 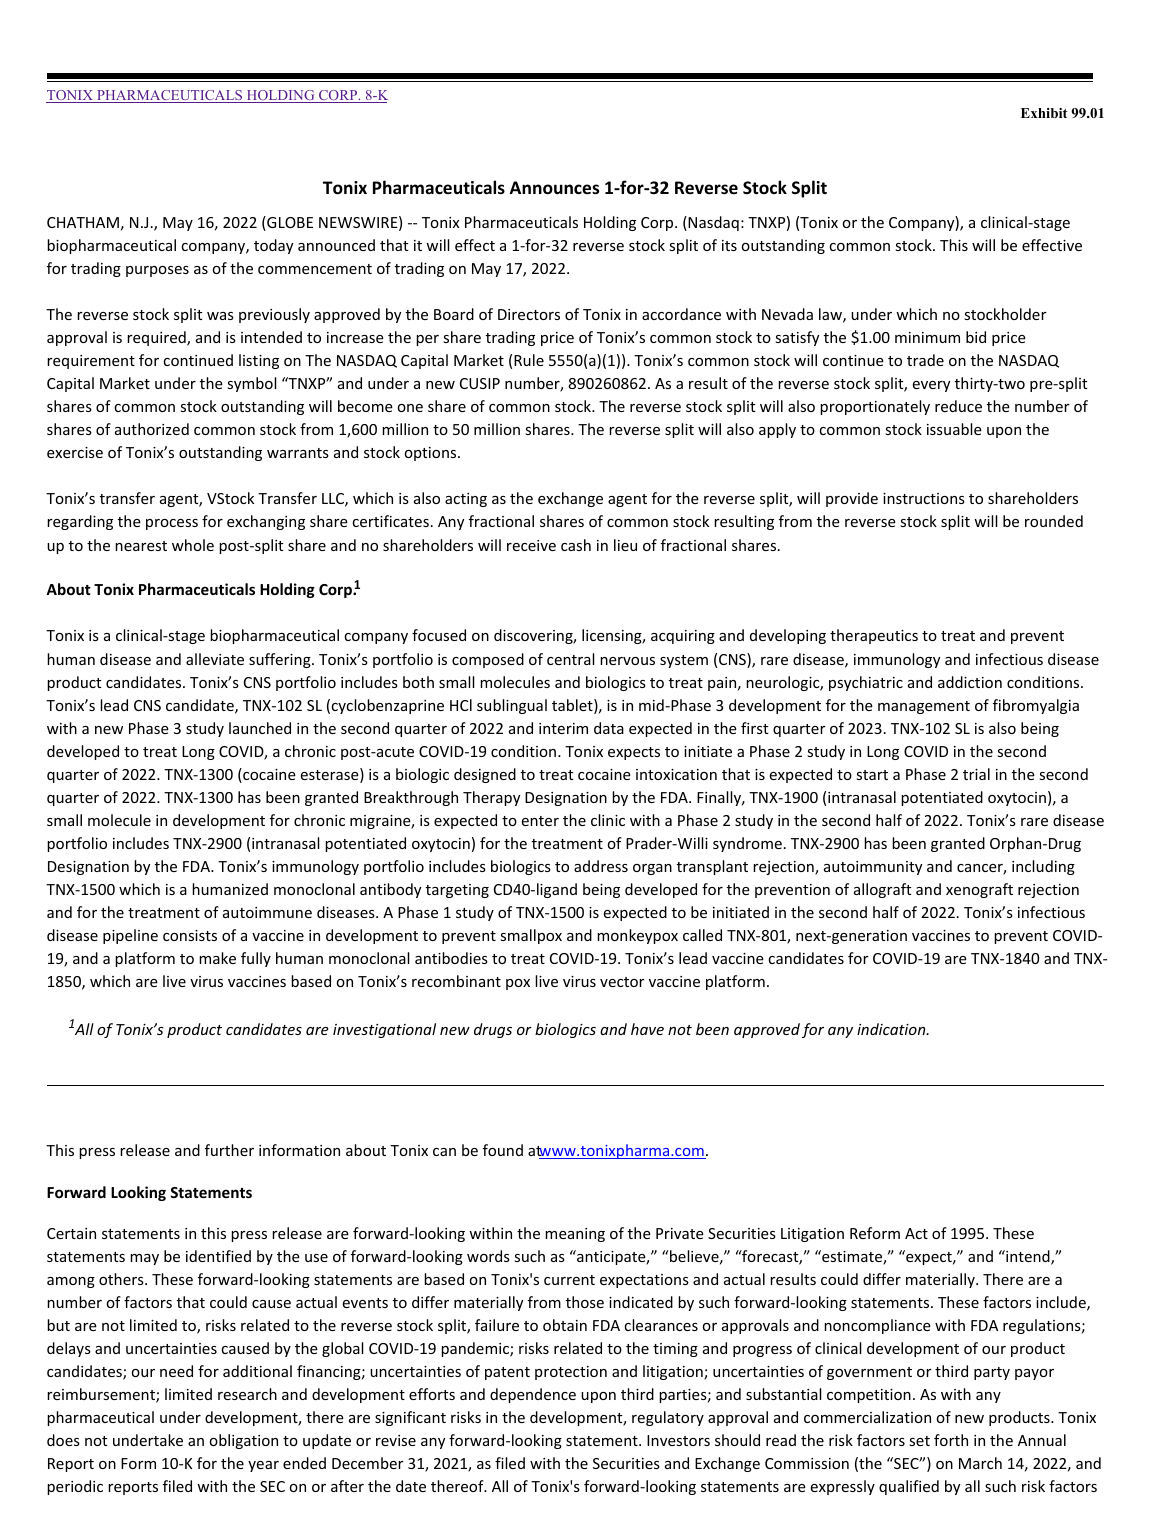 I want to click on indication, so click(x=892, y=1029).
